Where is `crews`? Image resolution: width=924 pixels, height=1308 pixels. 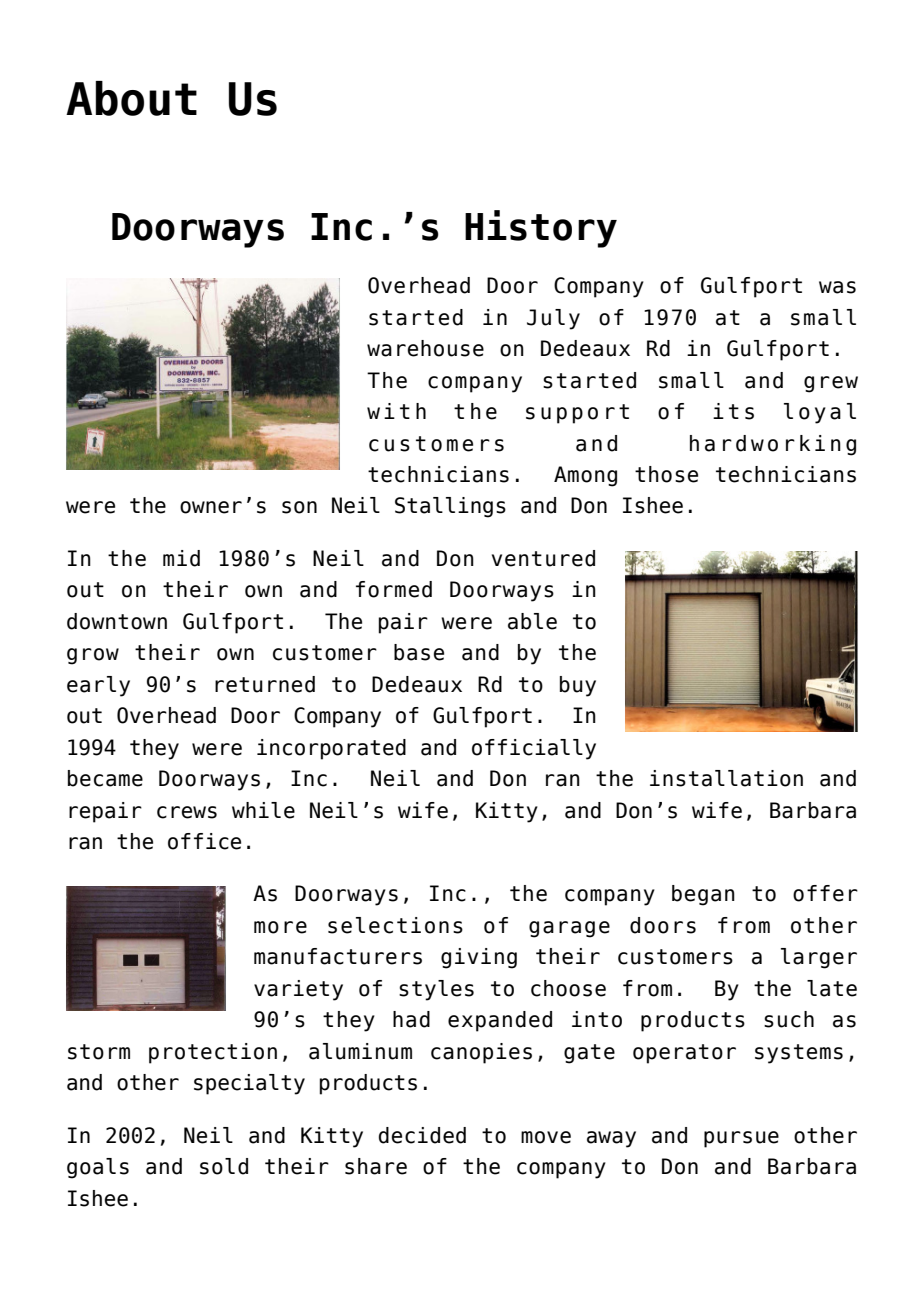 crews is located at coordinates (187, 812).
